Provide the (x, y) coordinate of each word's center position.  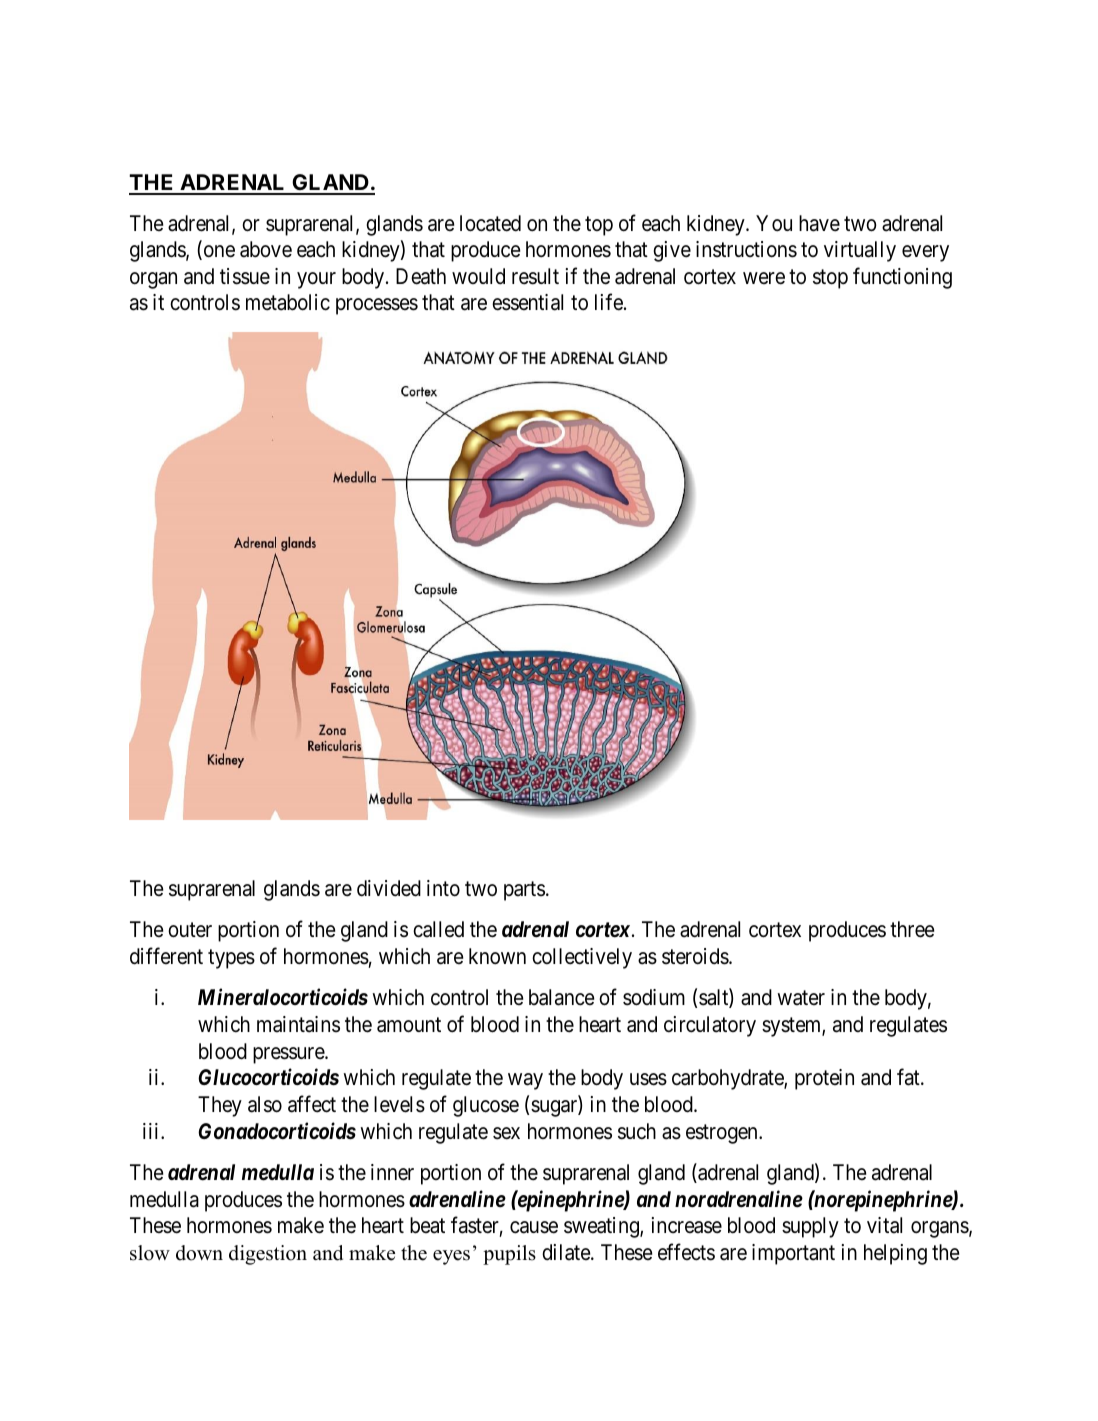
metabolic (288, 302)
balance (561, 997)
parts (524, 891)
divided (389, 888)
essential (527, 302)
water (801, 998)
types (231, 959)
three (912, 929)
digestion (268, 1255)
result (535, 276)
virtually (860, 251)
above (266, 249)
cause (534, 1227)
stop (830, 279)
